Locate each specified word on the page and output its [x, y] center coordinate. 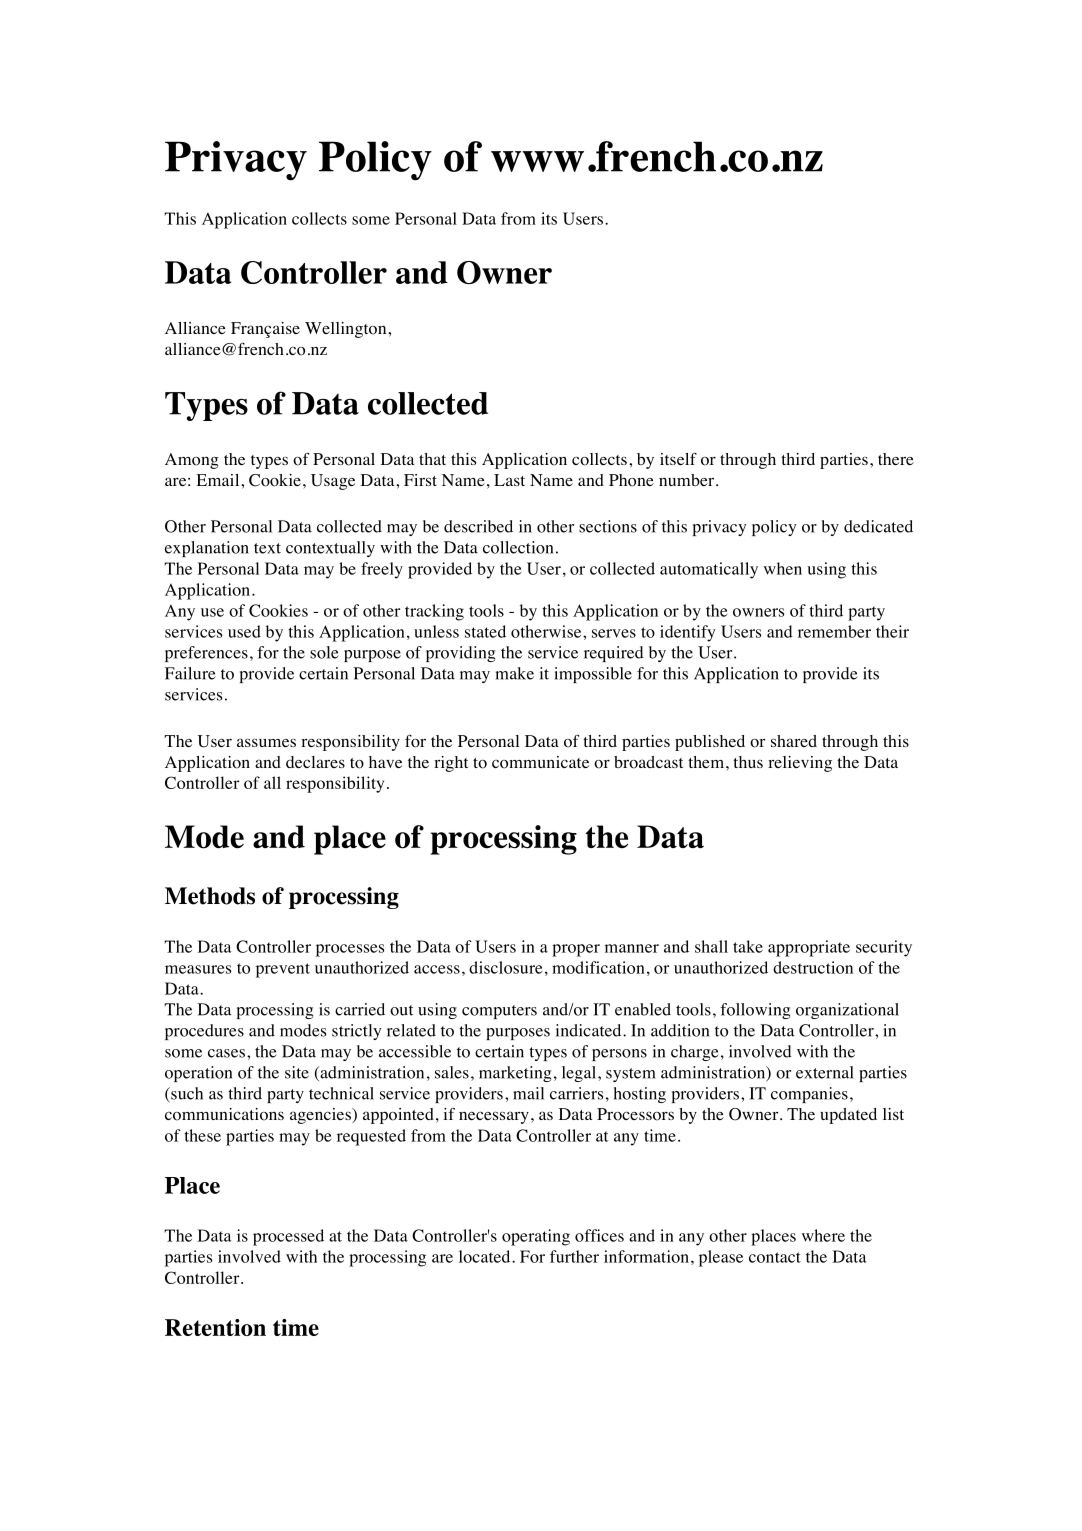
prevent [283, 970]
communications [224, 1114]
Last [509, 480]
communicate [540, 762]
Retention [215, 1327]
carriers [576, 1093]
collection [518, 547]
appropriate [809, 948]
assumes [266, 742]
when [783, 568]
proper [576, 950]
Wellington [347, 330]
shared [794, 741]
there [896, 459]
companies [809, 1095]
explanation [207, 549]
